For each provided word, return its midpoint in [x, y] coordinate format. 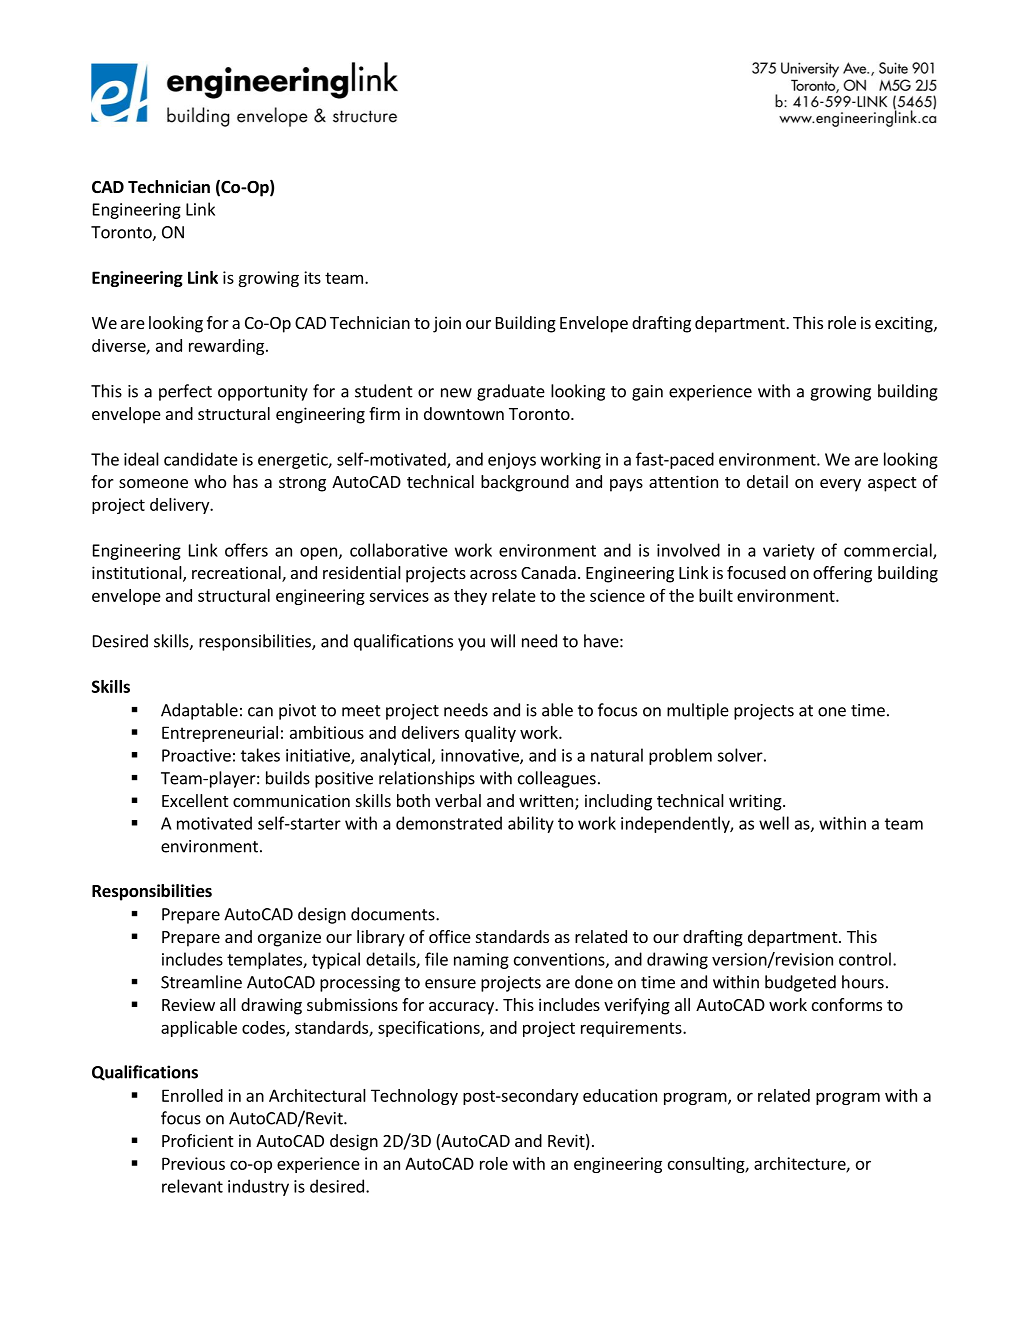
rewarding [226, 347]
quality [490, 734]
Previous [193, 1163]
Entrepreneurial [220, 734]
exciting [905, 324]
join [447, 324]
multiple [698, 711]
